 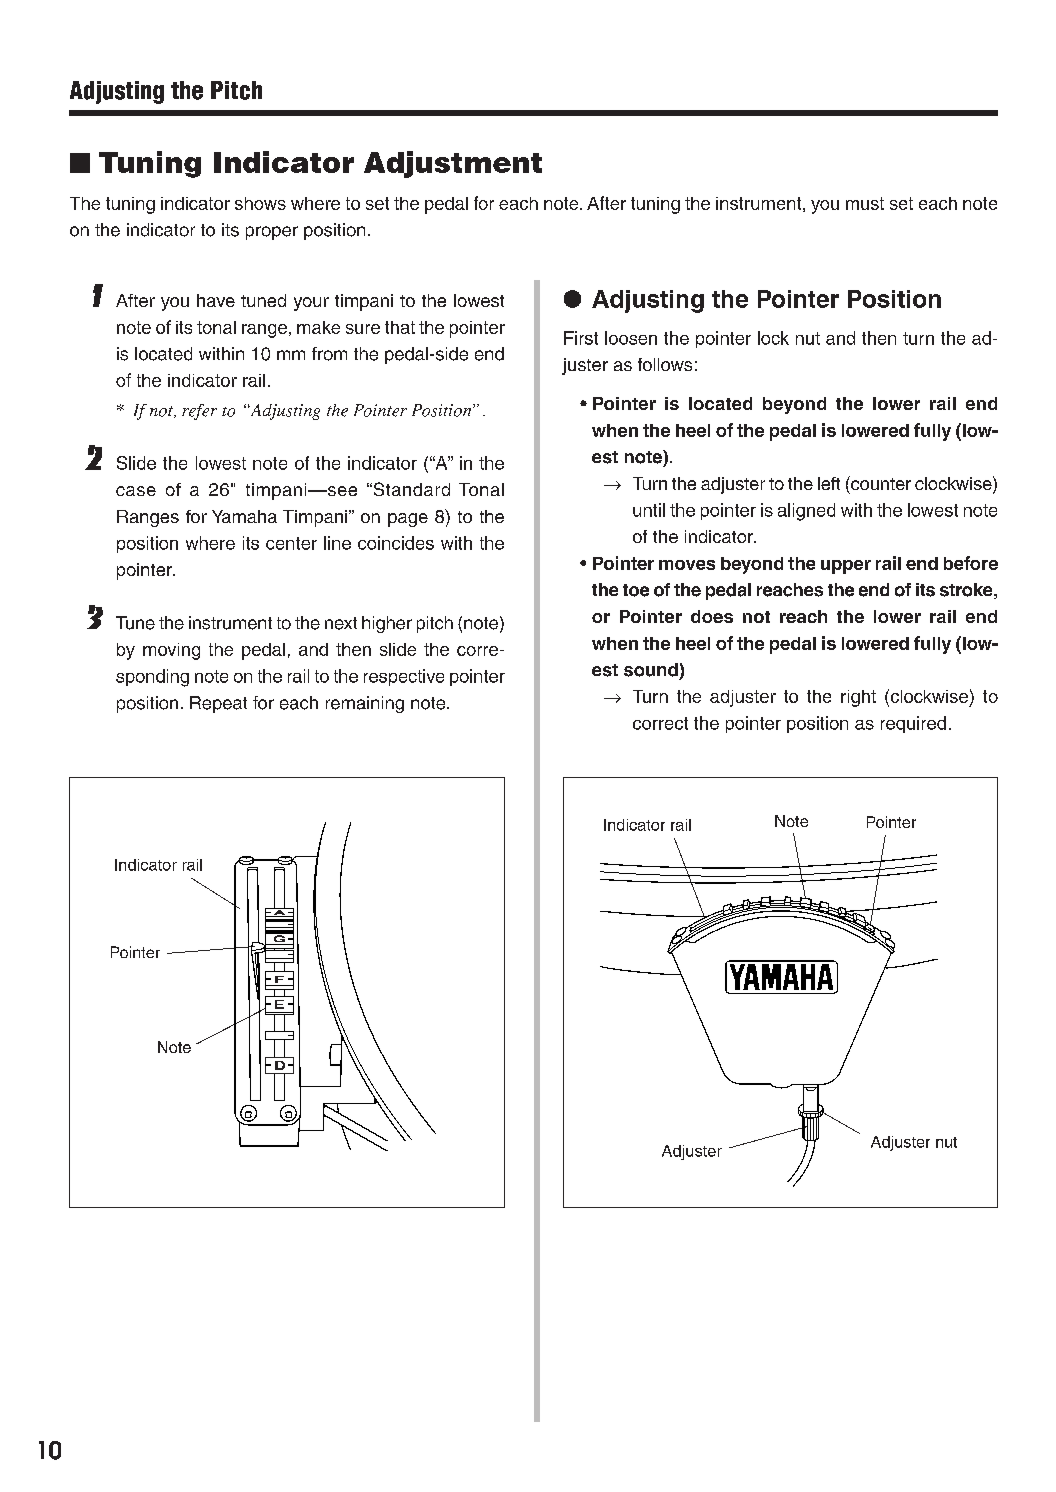 I want to click on respective, so click(x=404, y=677).
